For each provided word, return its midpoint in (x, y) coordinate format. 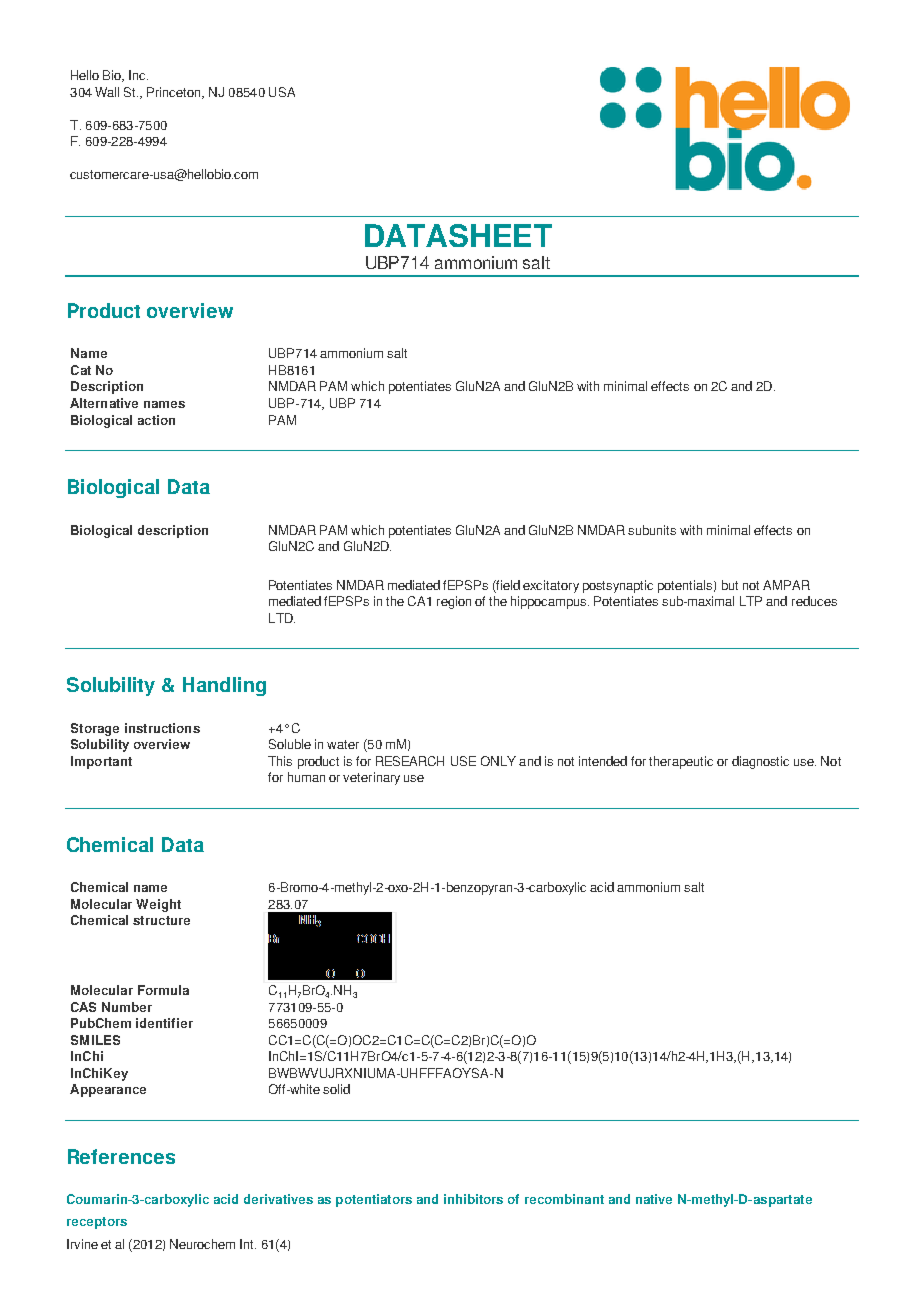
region (454, 602)
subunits (652, 530)
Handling (224, 686)
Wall (107, 92)
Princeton (175, 93)
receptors (97, 1223)
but (730, 585)
